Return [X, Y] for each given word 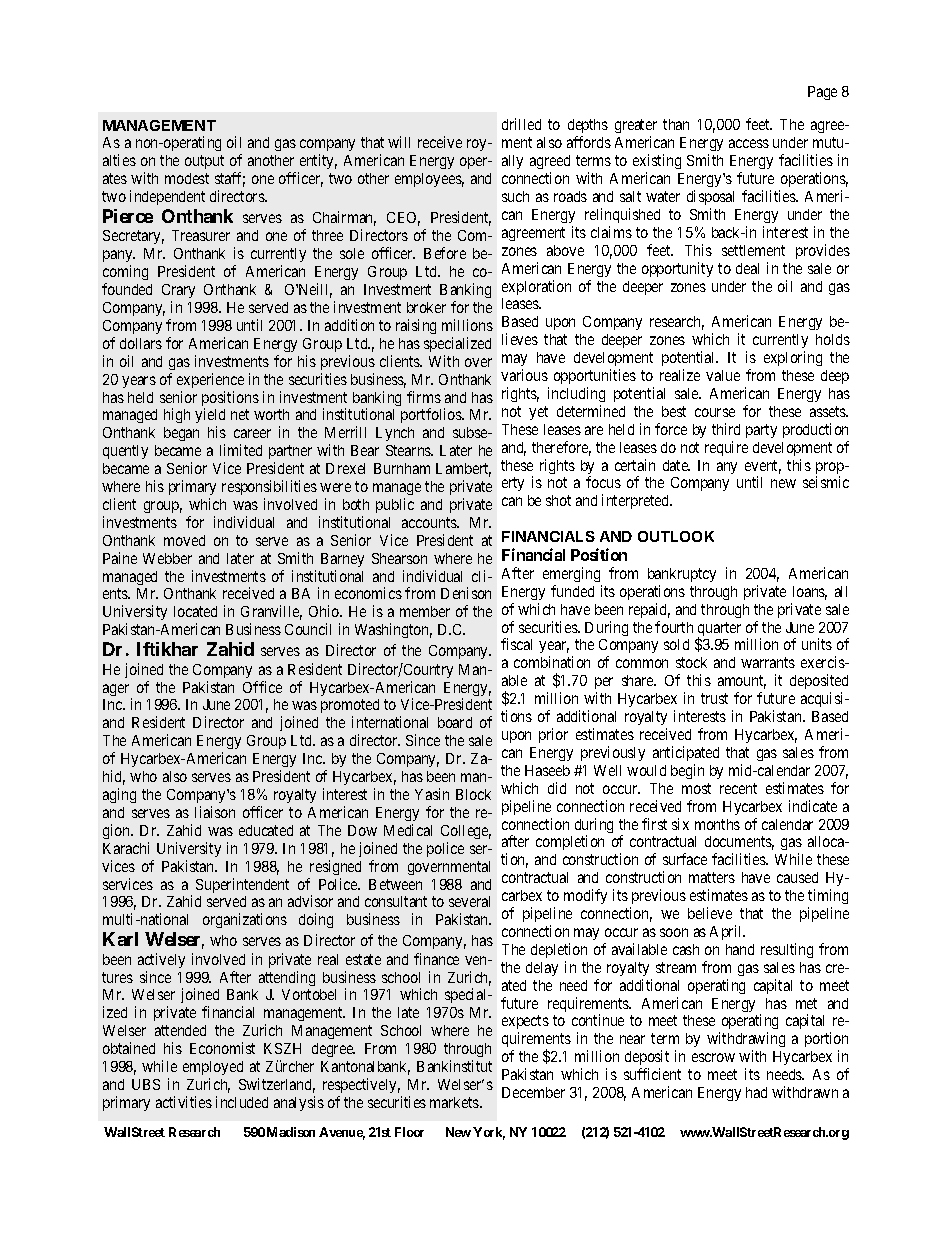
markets [455, 1102]
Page [822, 93]
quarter [719, 630]
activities [184, 1102]
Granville [271, 612]
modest [187, 178]
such [515, 196]
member [425, 611]
